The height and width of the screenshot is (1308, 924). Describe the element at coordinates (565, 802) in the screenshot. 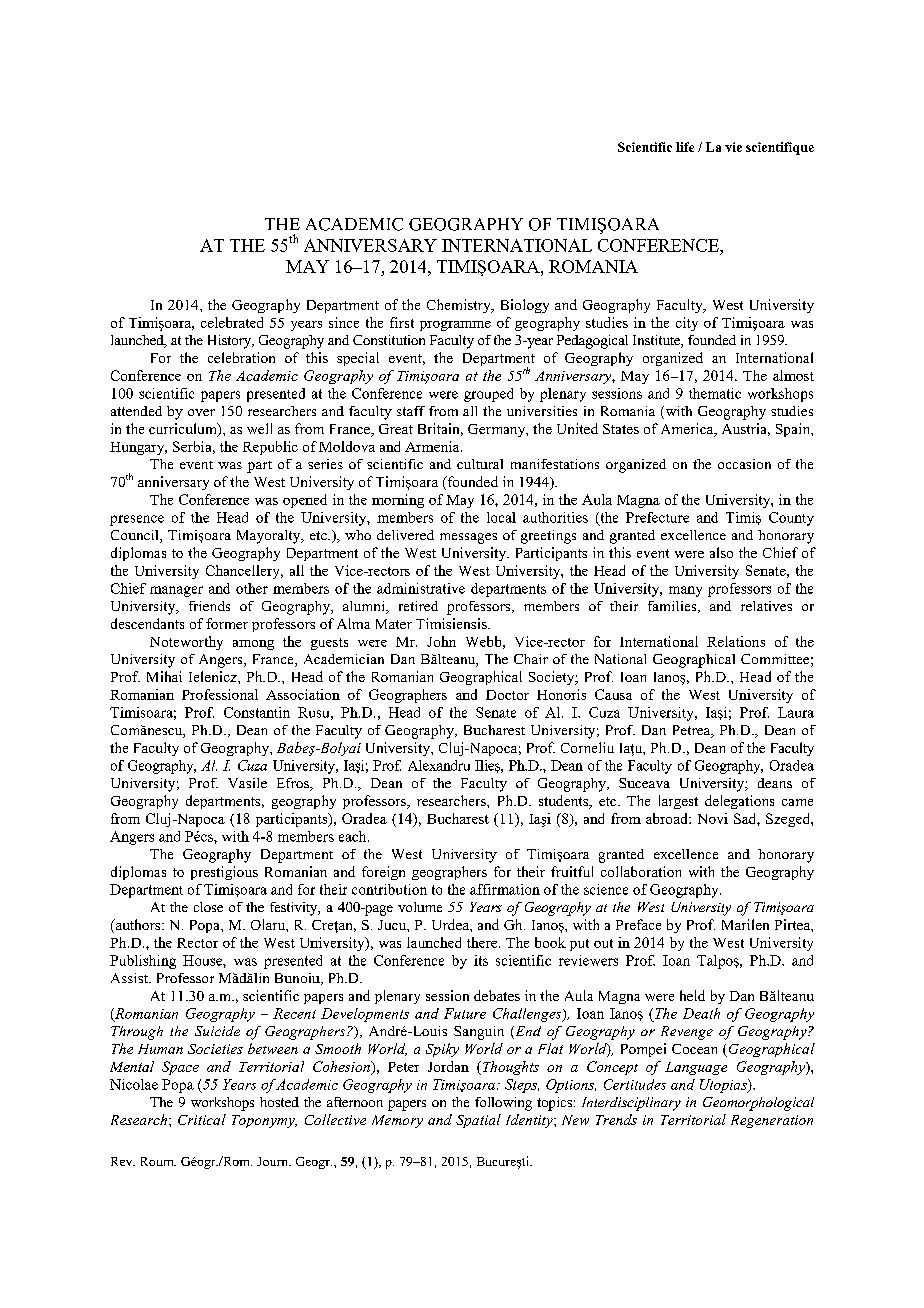

I see `students` at that location.
